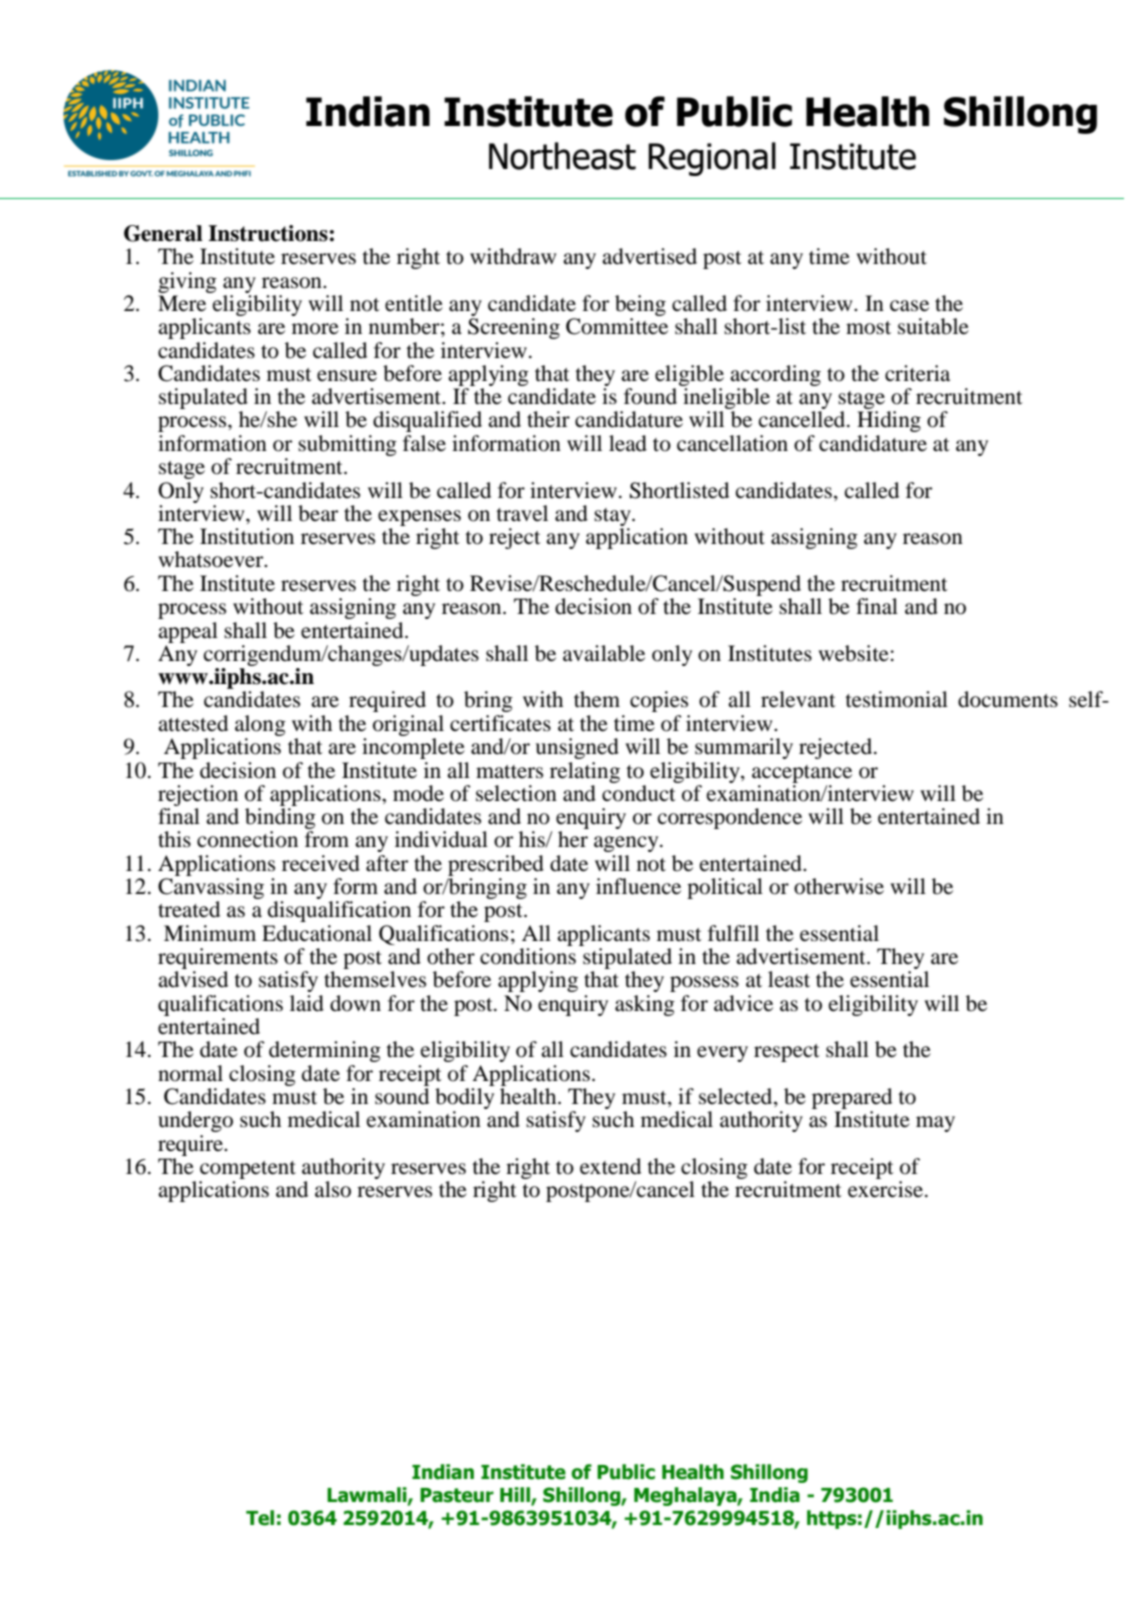 This screenshot has width=1148, height=1623. Describe the element at coordinates (562, 156) in the screenshot. I see `Northeast` at that location.
